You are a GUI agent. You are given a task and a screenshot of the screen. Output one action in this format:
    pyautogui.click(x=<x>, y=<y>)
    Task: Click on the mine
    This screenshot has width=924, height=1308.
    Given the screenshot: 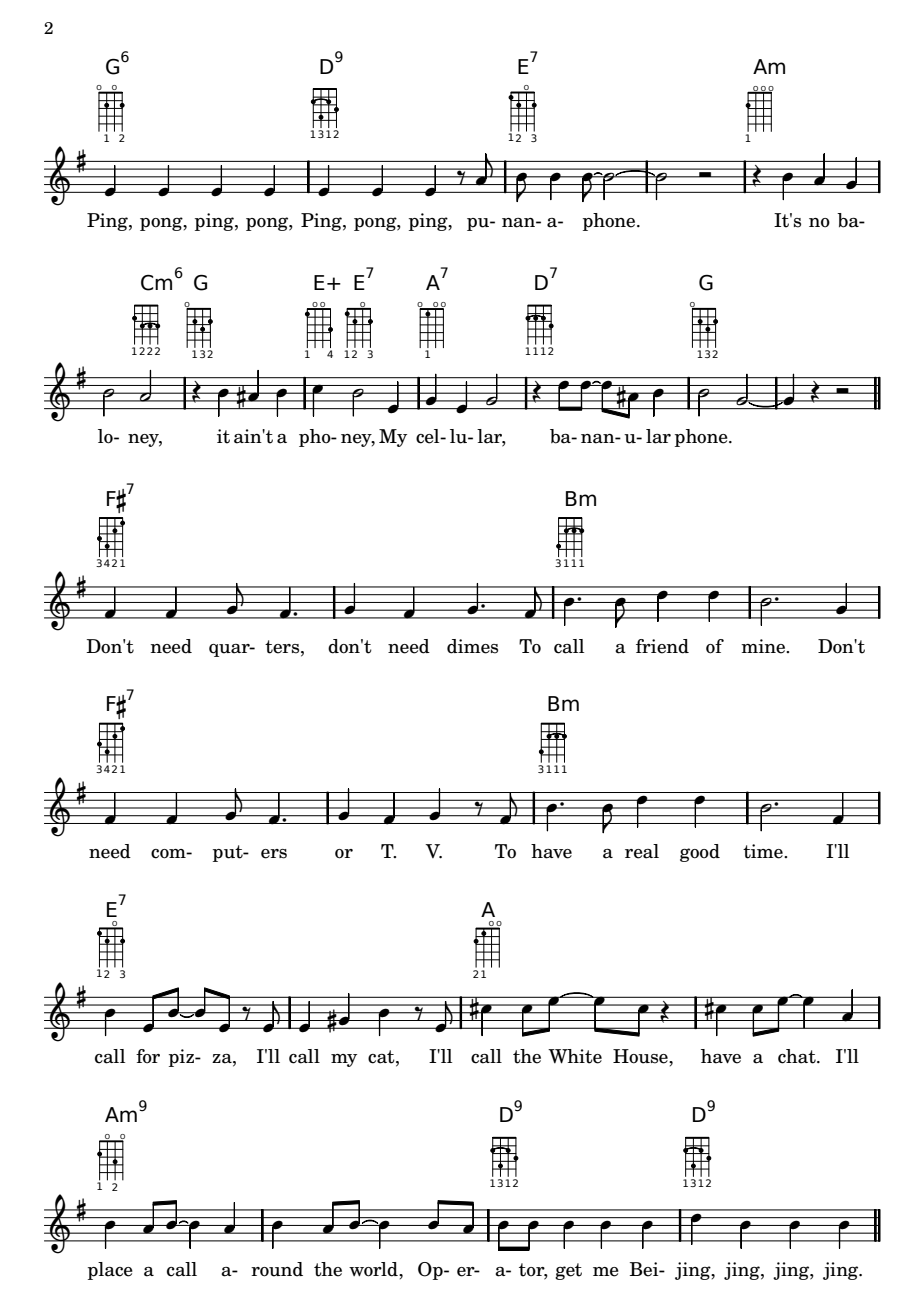 What is the action you would take?
    pyautogui.click(x=764, y=646)
